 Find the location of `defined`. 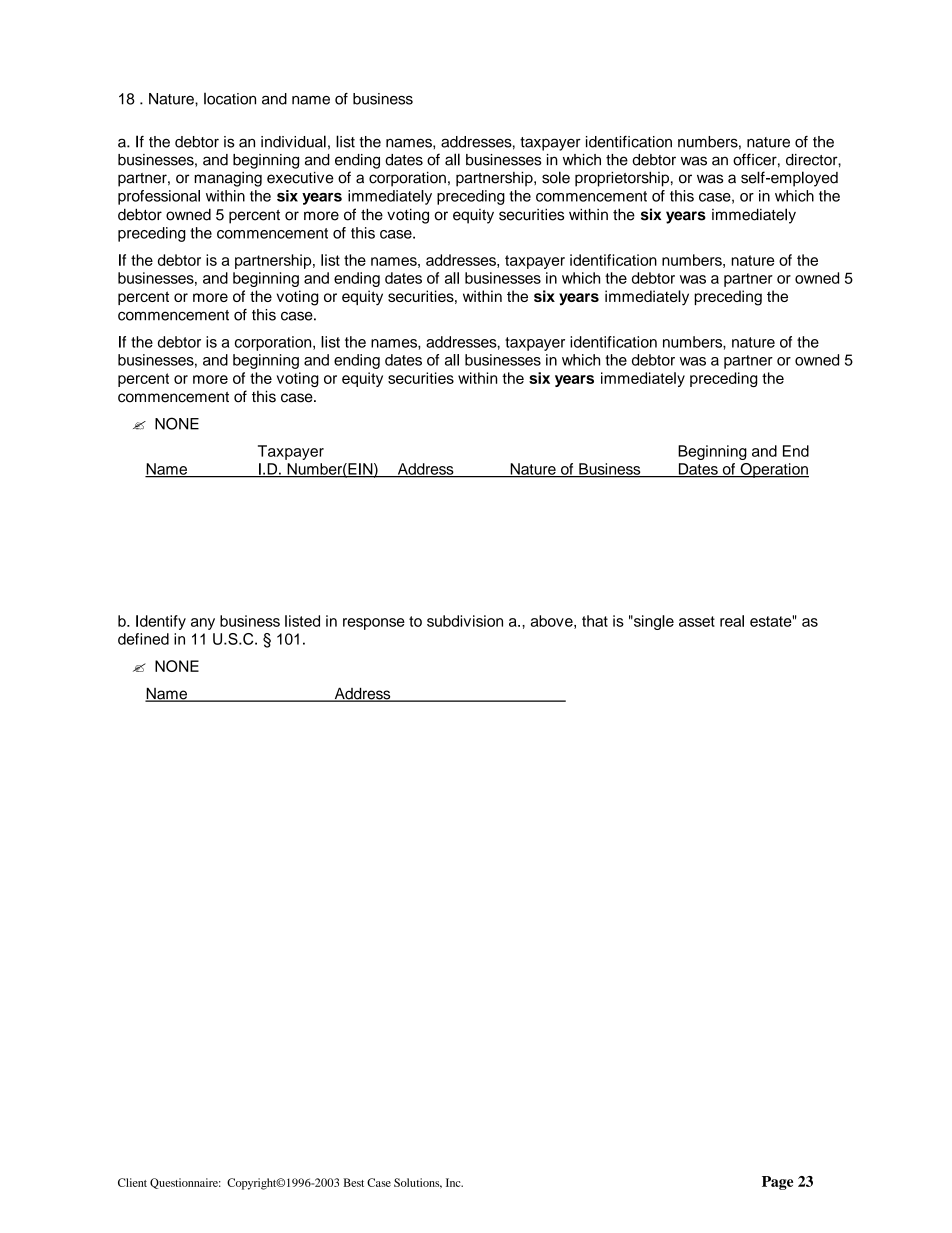

defined is located at coordinates (143, 639).
